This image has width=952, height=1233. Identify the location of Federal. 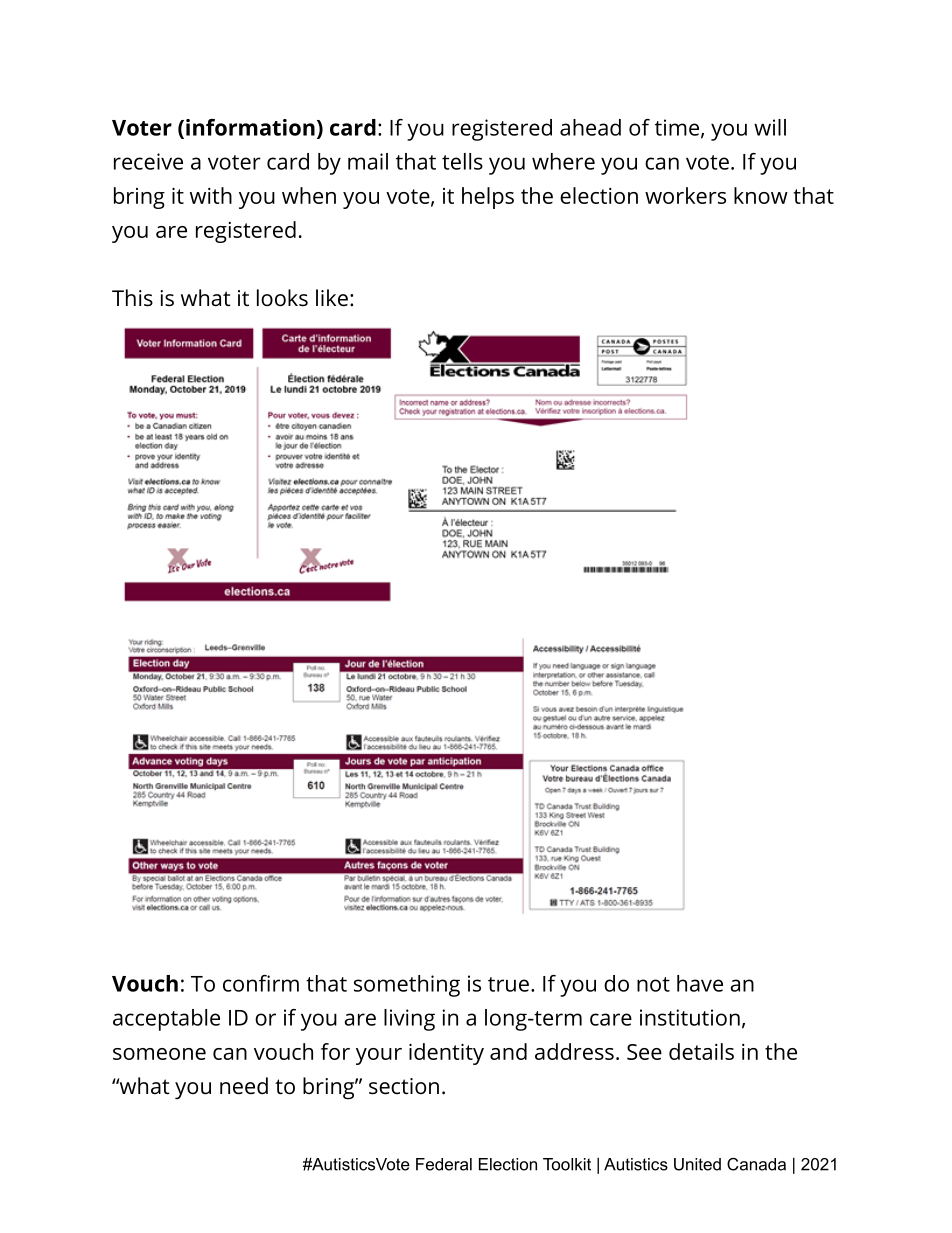
(444, 1164).
